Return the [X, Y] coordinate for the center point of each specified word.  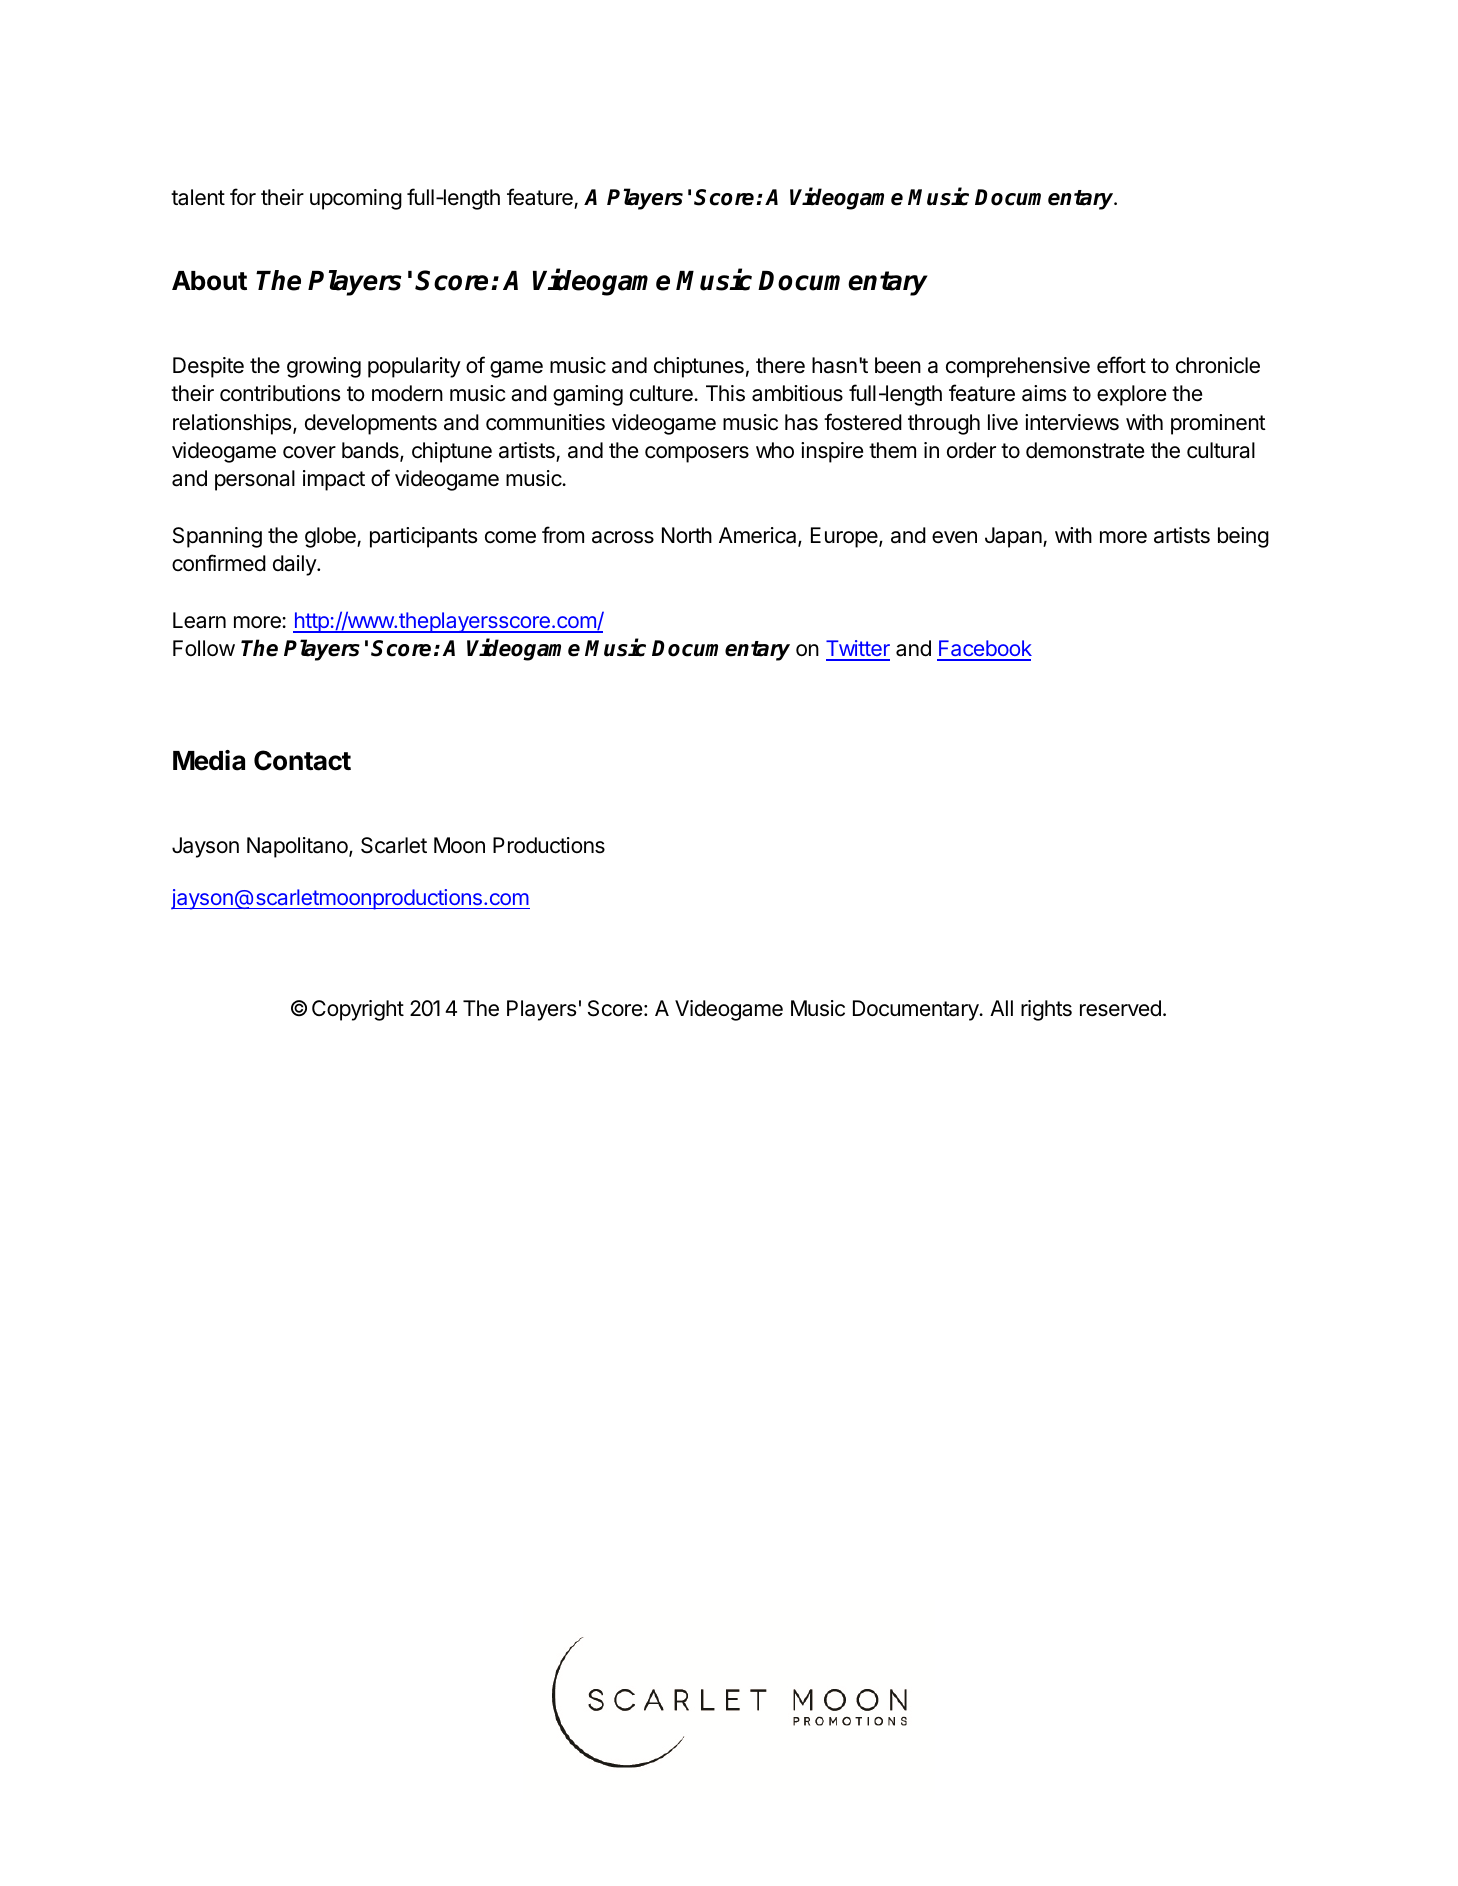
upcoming [356, 199]
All [1001, 1008]
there [780, 365]
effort [1121, 365]
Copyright [358, 1010]
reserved [1120, 1008]
